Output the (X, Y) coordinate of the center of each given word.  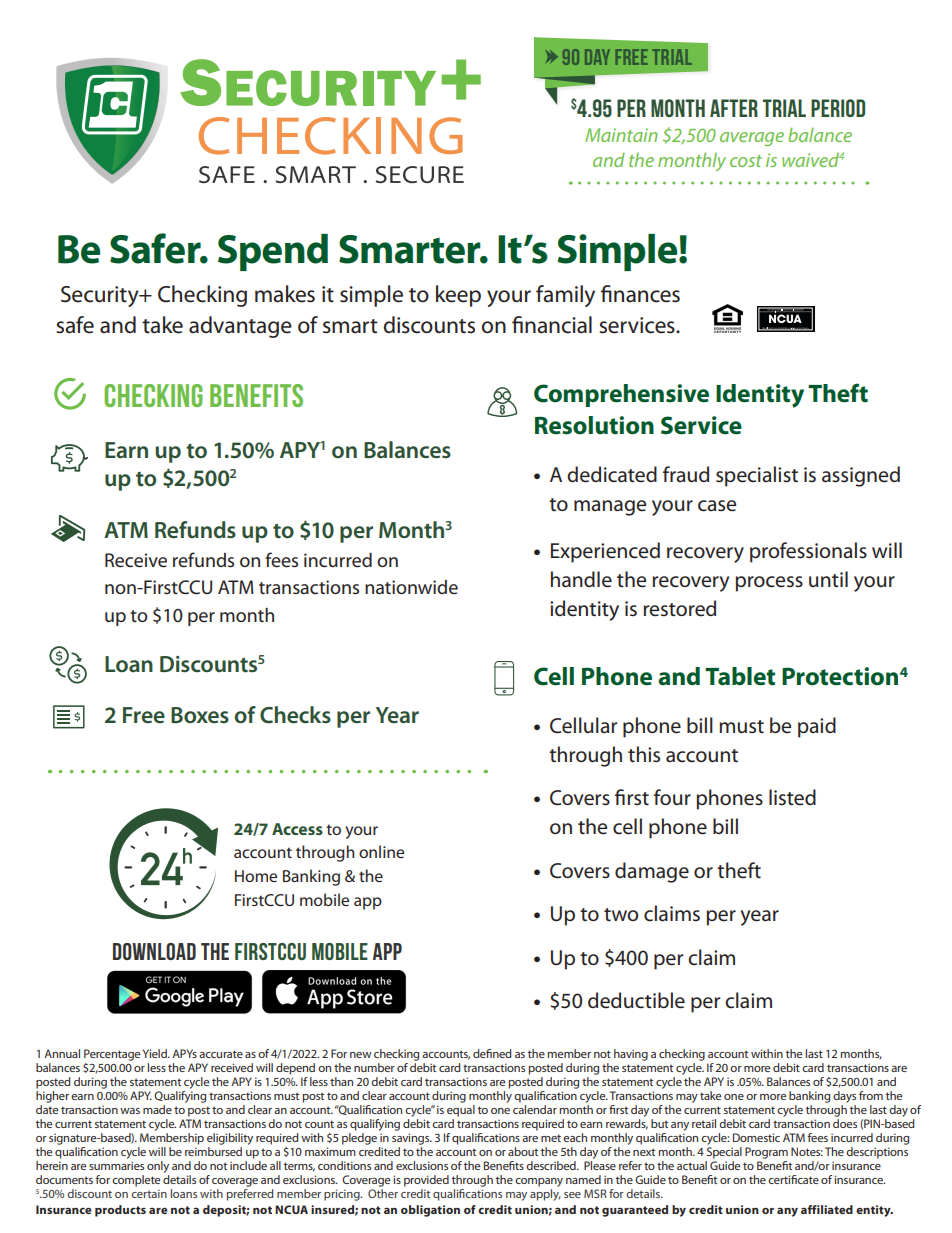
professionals (808, 552)
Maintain (621, 135)
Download (154, 951)
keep (458, 296)
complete (136, 1181)
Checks (295, 715)
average (752, 139)
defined (492, 1053)
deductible (636, 1000)
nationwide (411, 587)
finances (640, 294)
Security (101, 296)
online (381, 851)
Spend (273, 252)
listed (792, 797)
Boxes (200, 715)
